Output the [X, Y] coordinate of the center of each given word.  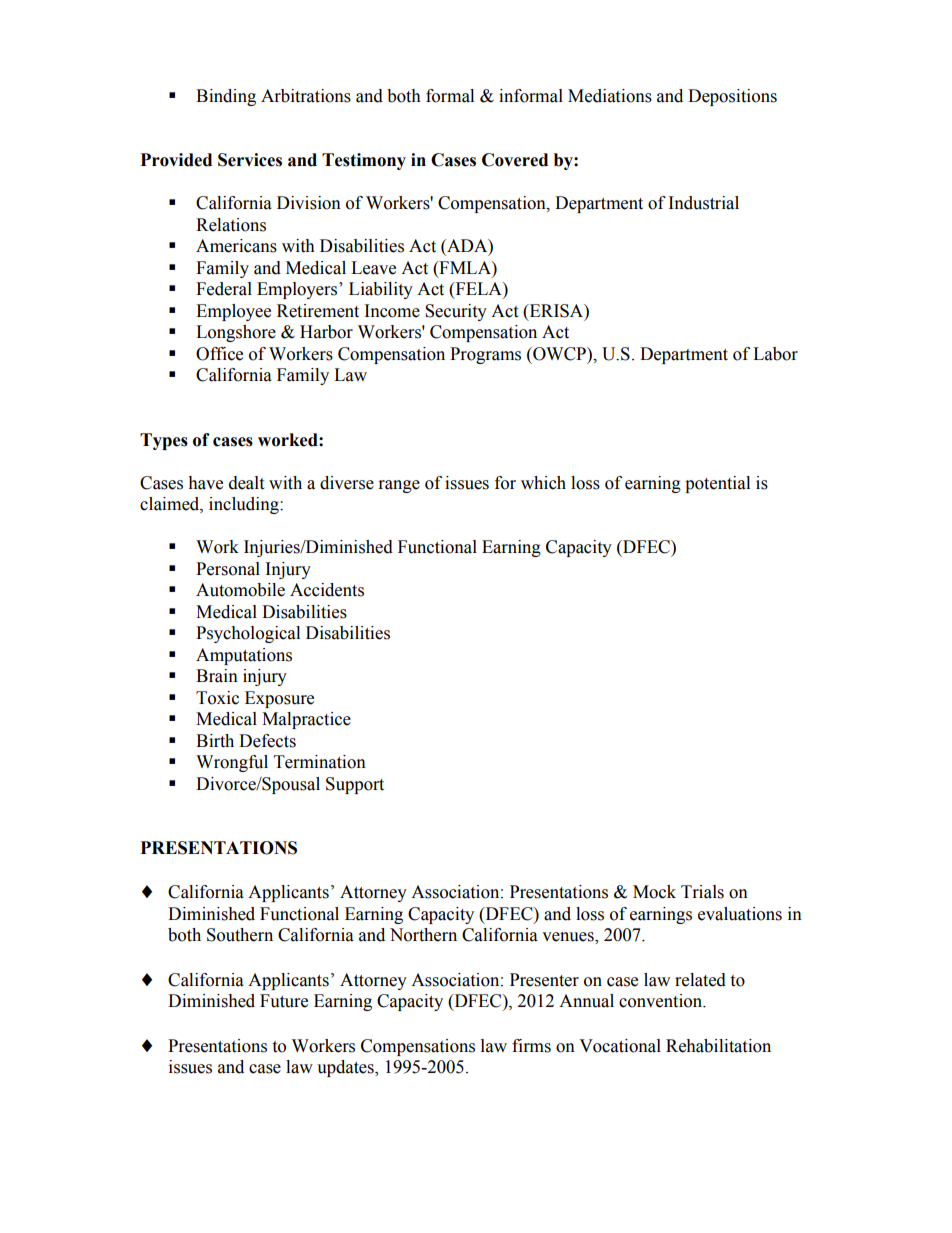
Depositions [732, 97]
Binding [226, 97]
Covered [515, 160]
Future [284, 1001]
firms [531, 1046]
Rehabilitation [718, 1046]
